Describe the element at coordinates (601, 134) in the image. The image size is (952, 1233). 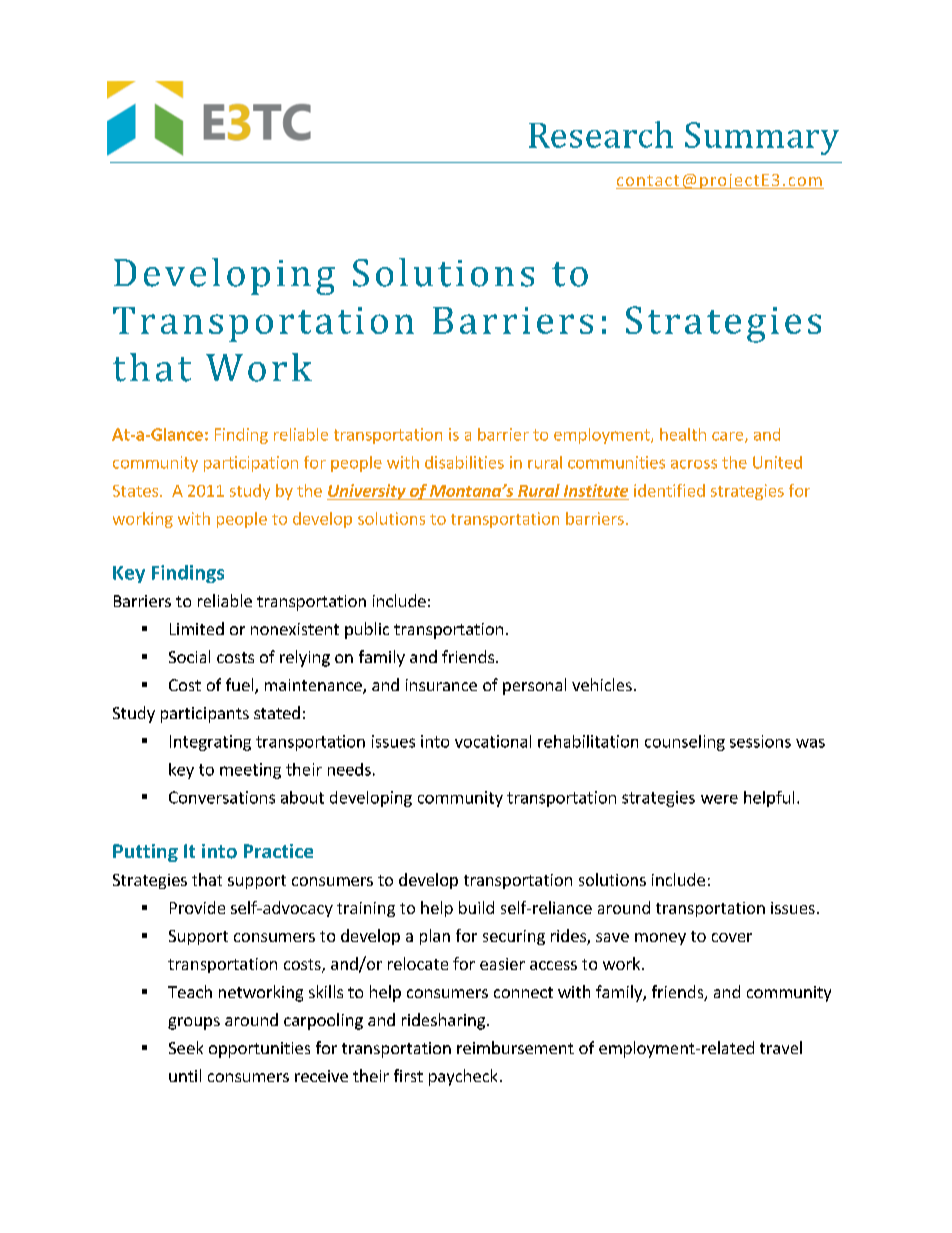
I see `Research` at that location.
